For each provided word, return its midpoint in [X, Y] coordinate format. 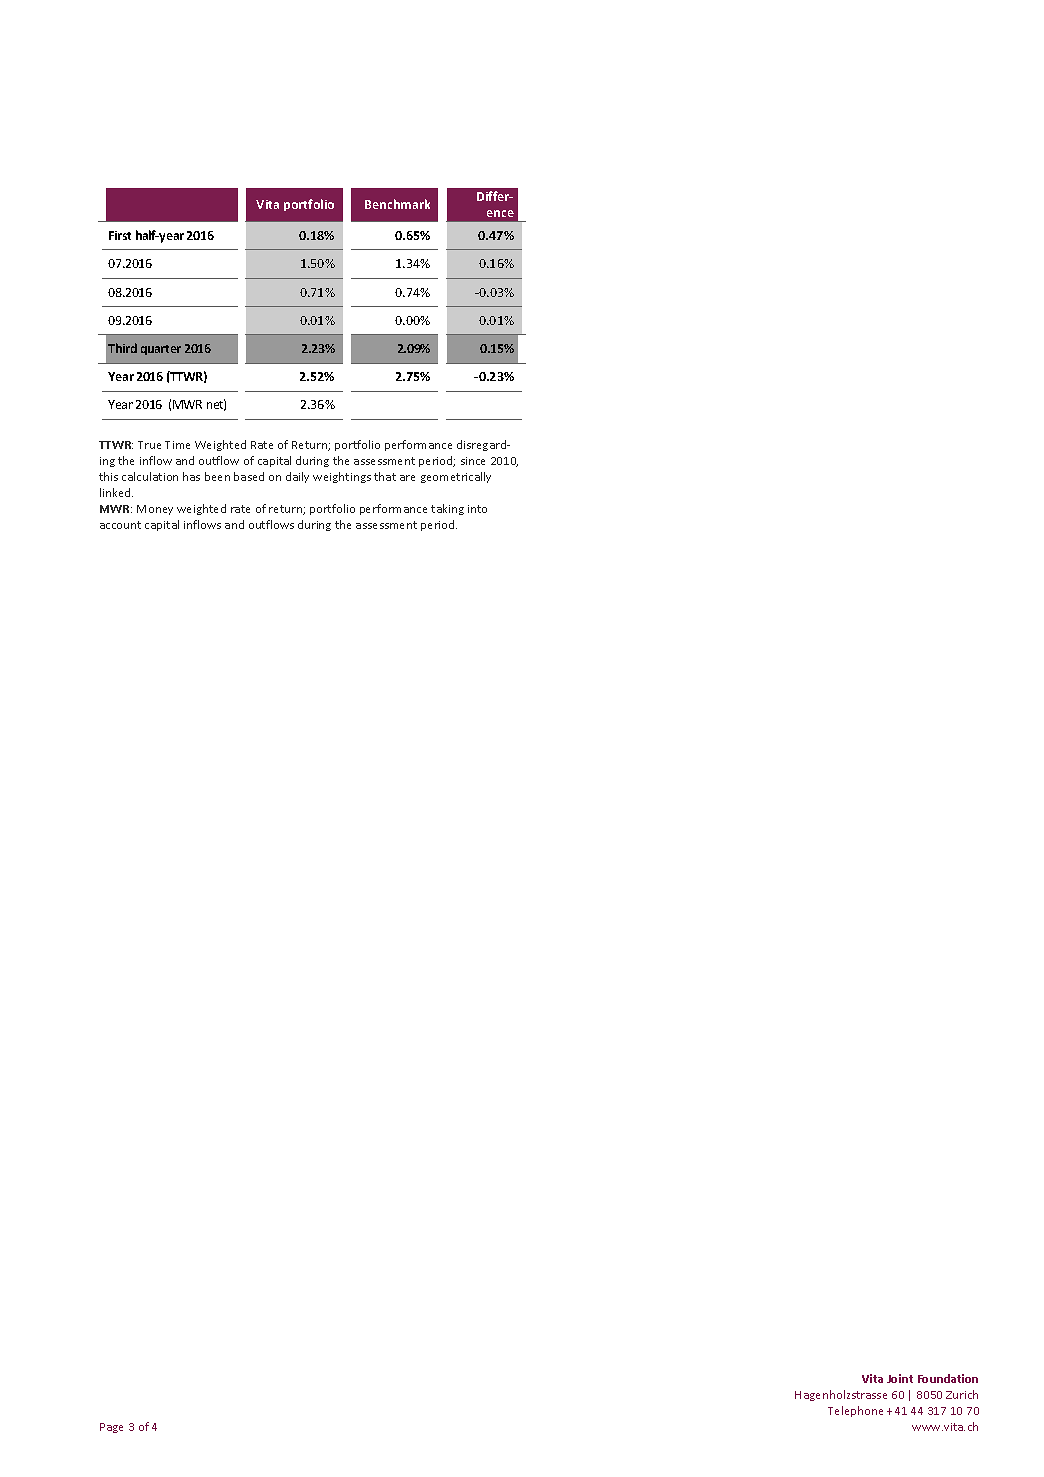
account [120, 525]
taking [447, 509]
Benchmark [397, 204]
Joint [900, 1378]
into [477, 509]
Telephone [855, 1411]
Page [111, 1428]
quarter [161, 350]
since [473, 461]
